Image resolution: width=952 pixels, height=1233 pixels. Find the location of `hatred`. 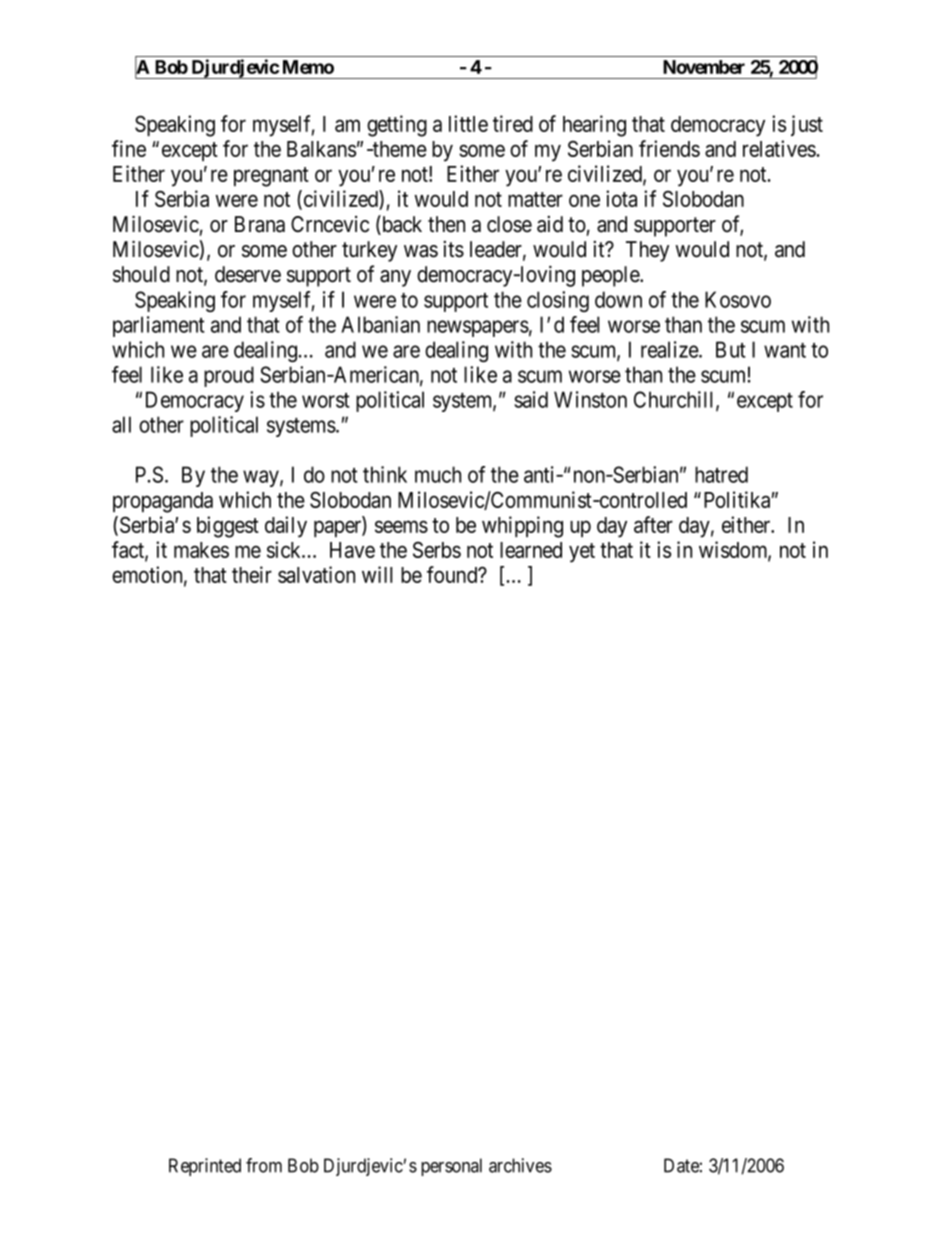

hatred is located at coordinates (721, 474).
